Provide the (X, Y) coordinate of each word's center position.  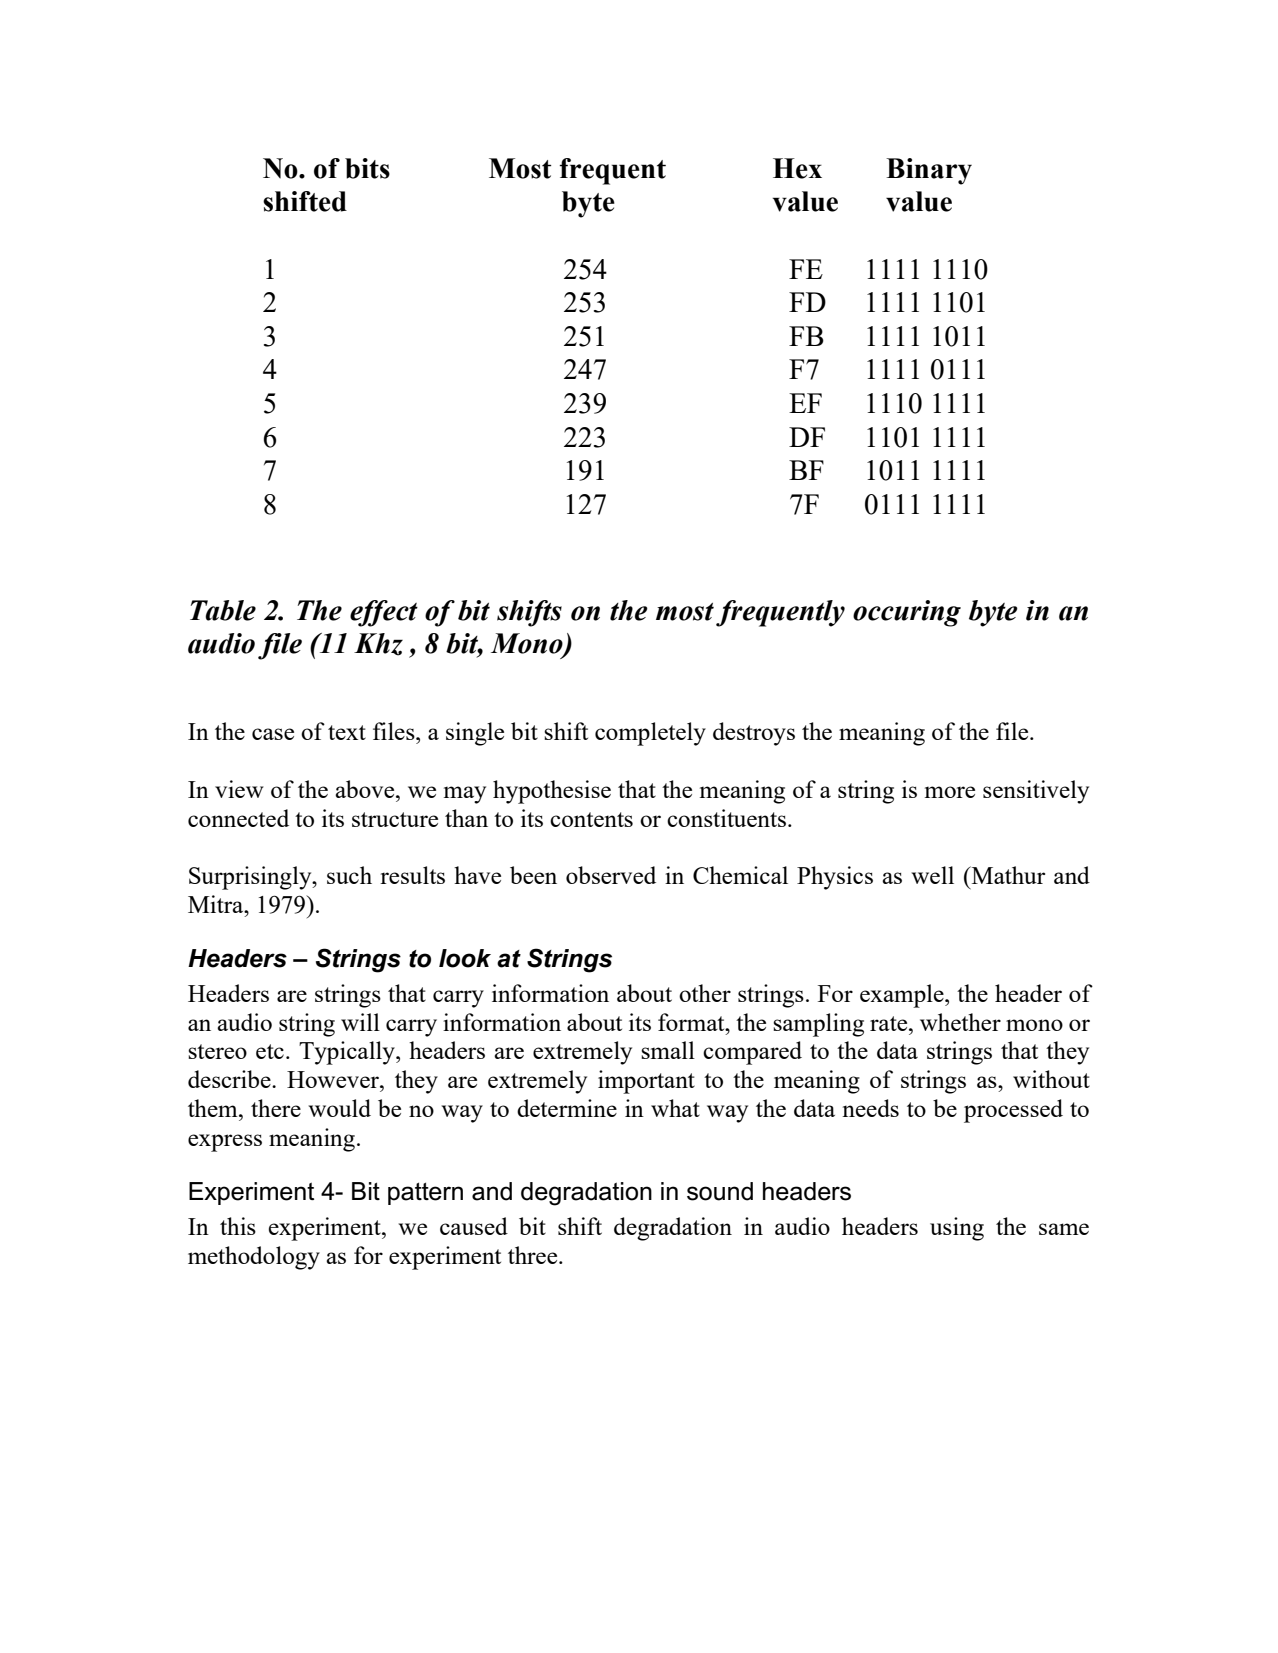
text (347, 732)
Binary (929, 171)
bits (367, 168)
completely (650, 734)
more (950, 792)
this (238, 1226)
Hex (797, 168)
